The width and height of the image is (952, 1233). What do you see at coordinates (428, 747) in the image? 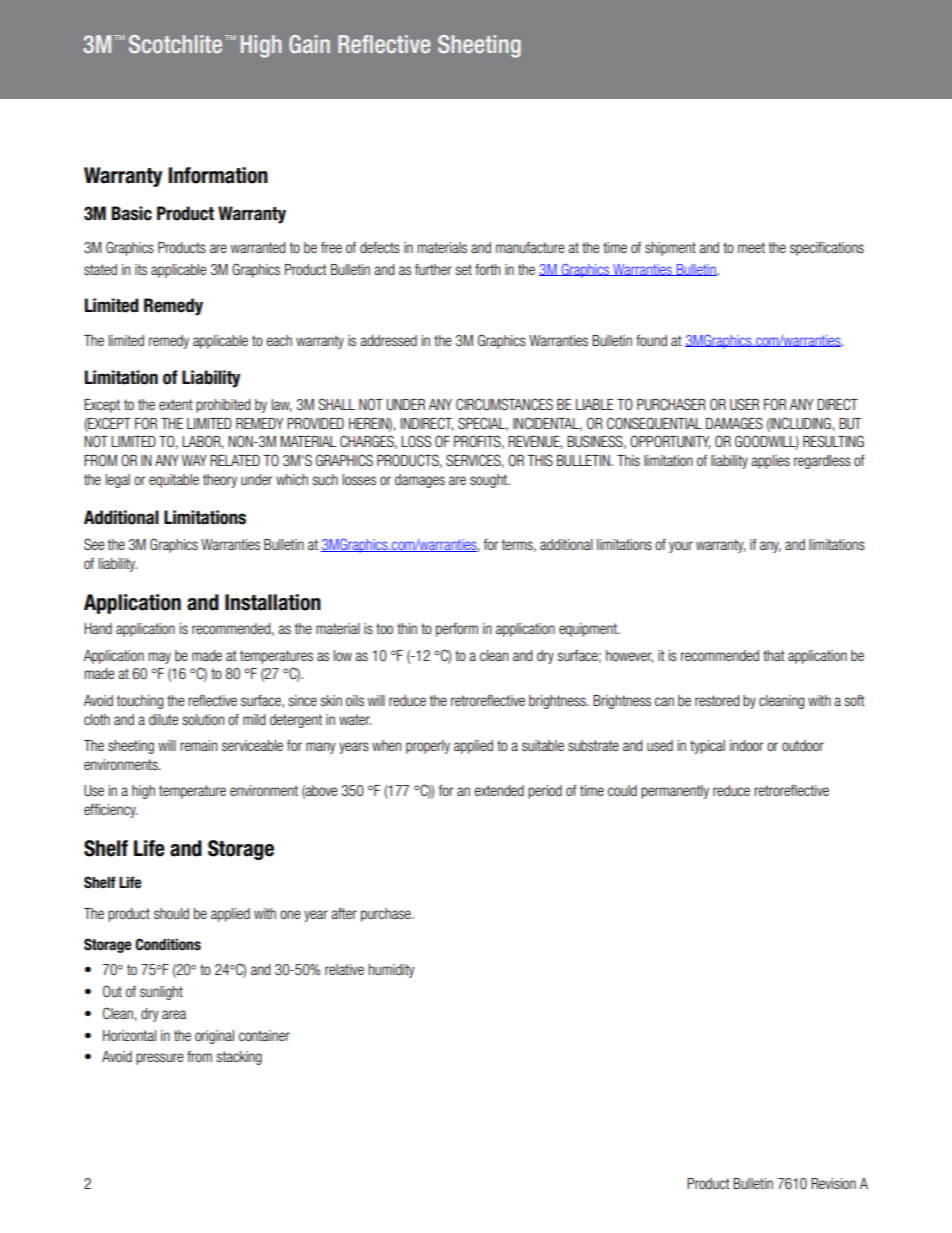
I see `properly` at bounding box center [428, 747].
